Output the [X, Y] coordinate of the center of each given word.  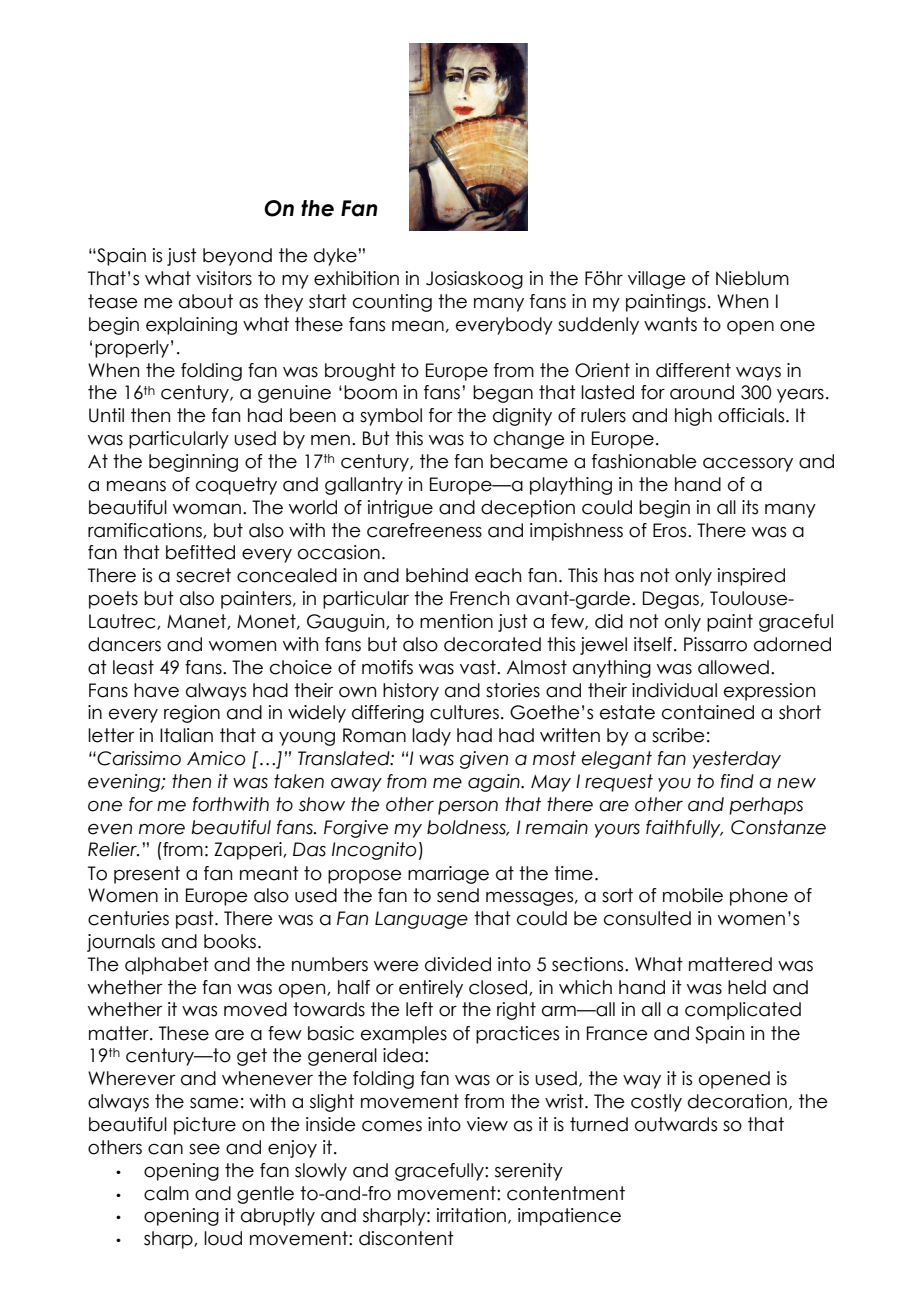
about [206, 301]
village [657, 280]
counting [392, 303]
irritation [471, 1215]
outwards [676, 1124]
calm [166, 1193]
